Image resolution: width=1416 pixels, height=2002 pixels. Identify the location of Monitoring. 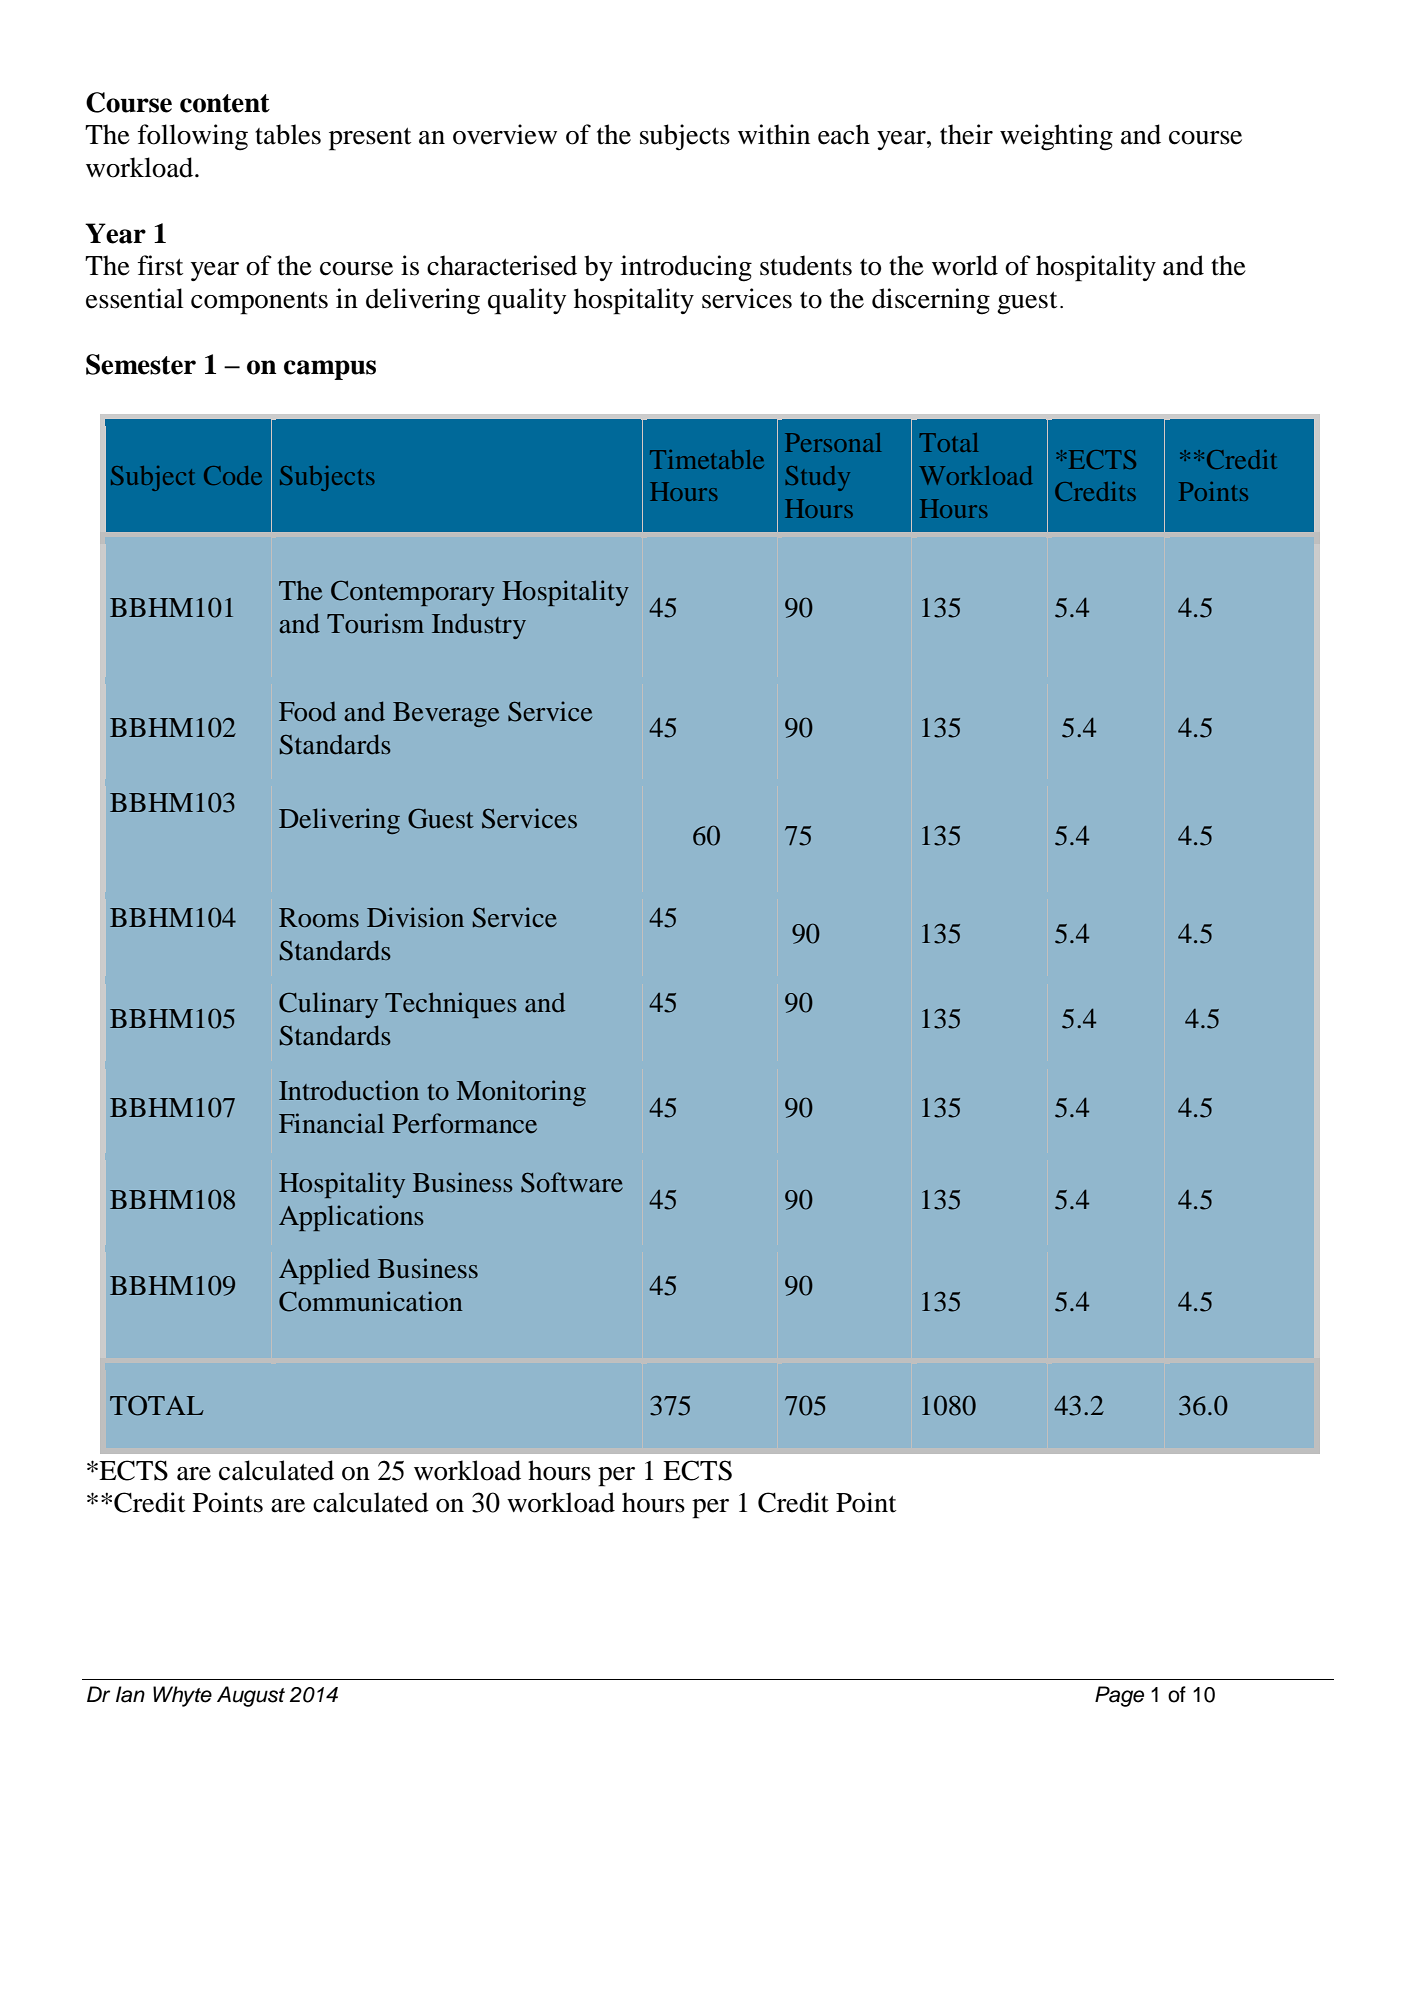
(521, 1093).
